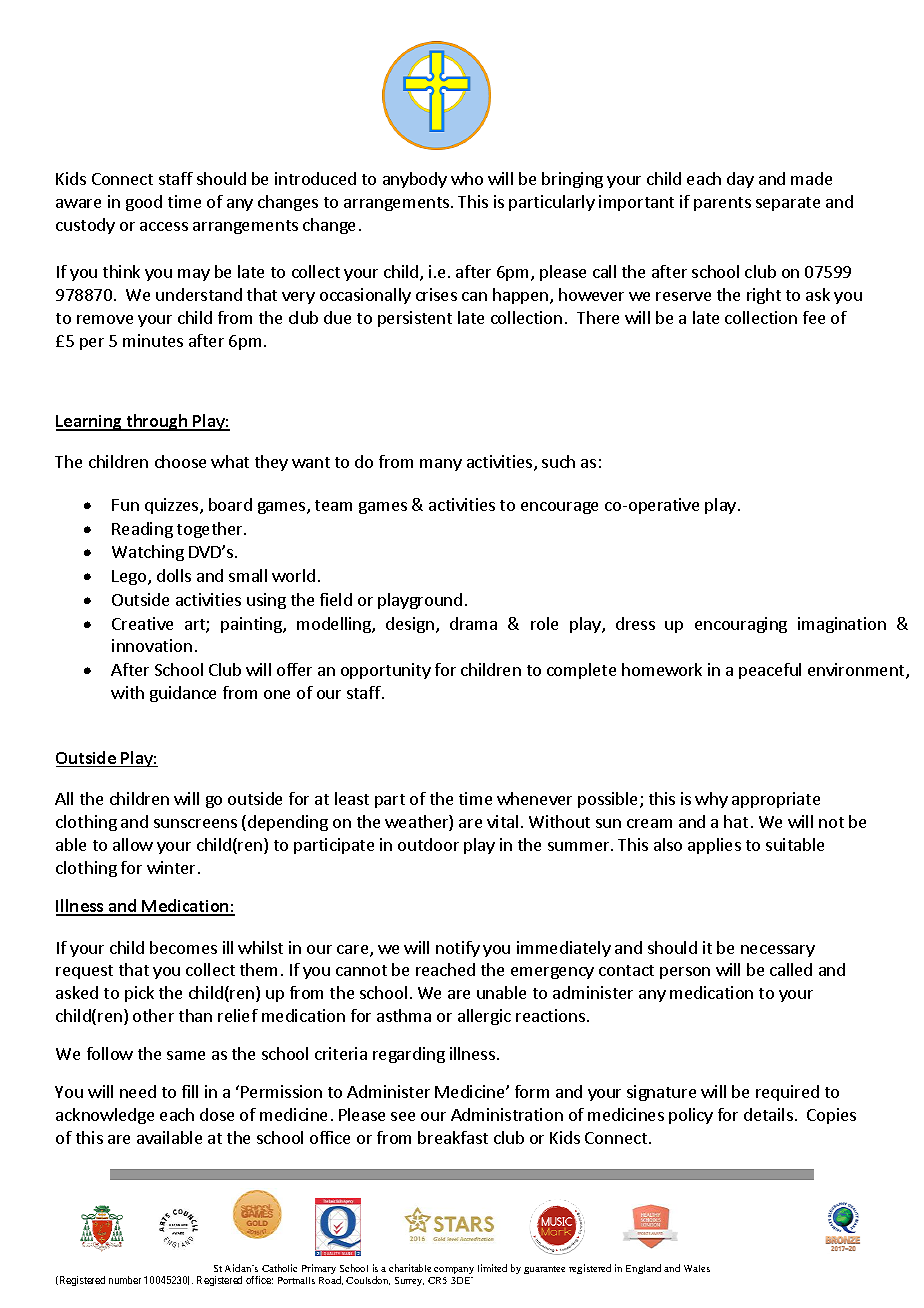 The width and height of the page is (924, 1308). I want to click on many, so click(441, 465).
